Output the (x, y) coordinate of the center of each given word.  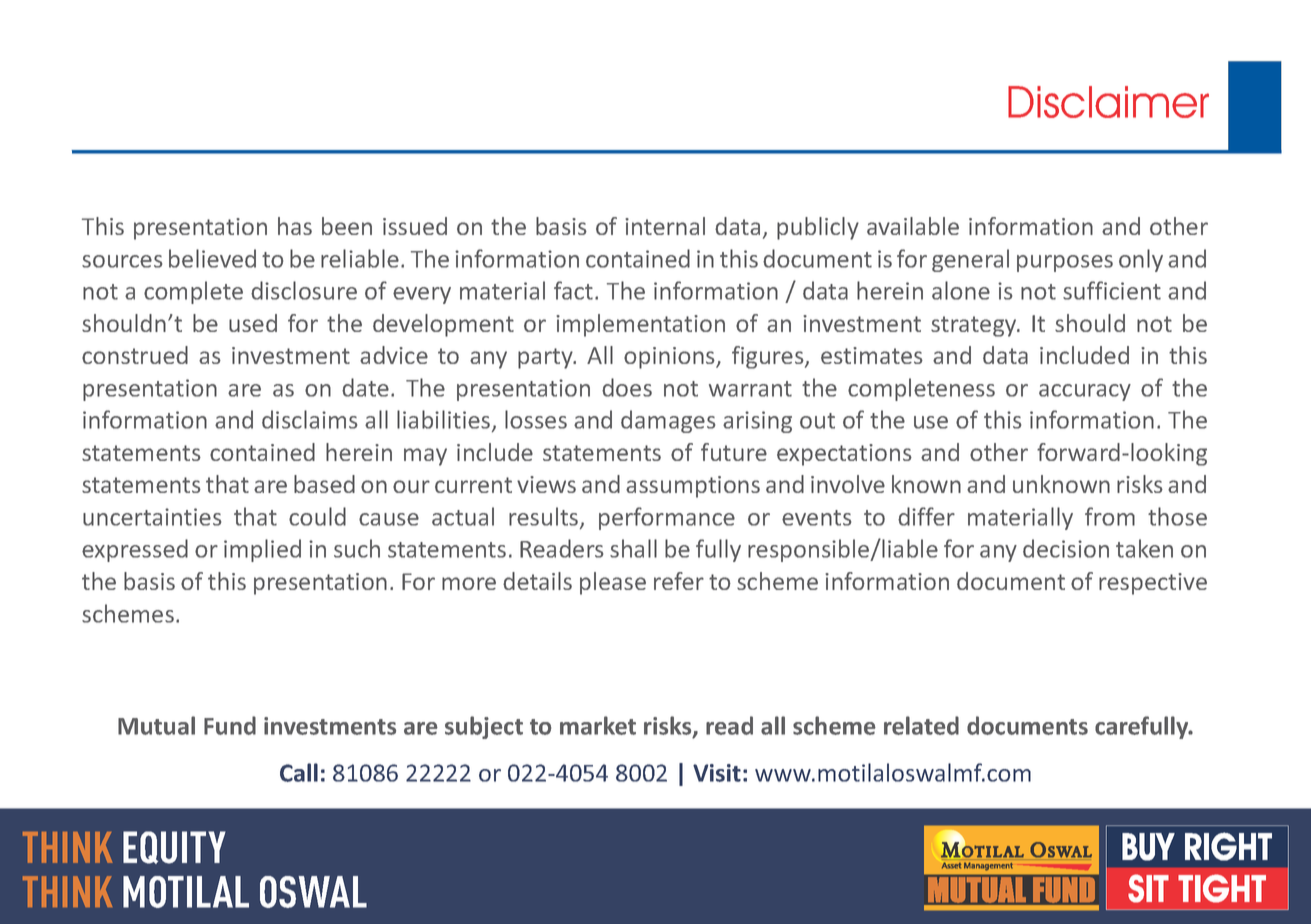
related (921, 725)
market (598, 725)
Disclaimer (1108, 102)
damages (668, 421)
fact (573, 290)
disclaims (310, 419)
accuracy (1085, 392)
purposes (1065, 263)
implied (262, 550)
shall (633, 548)
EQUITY (174, 847)
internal (665, 226)
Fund (230, 725)
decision (1066, 548)
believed (212, 258)
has (295, 226)
